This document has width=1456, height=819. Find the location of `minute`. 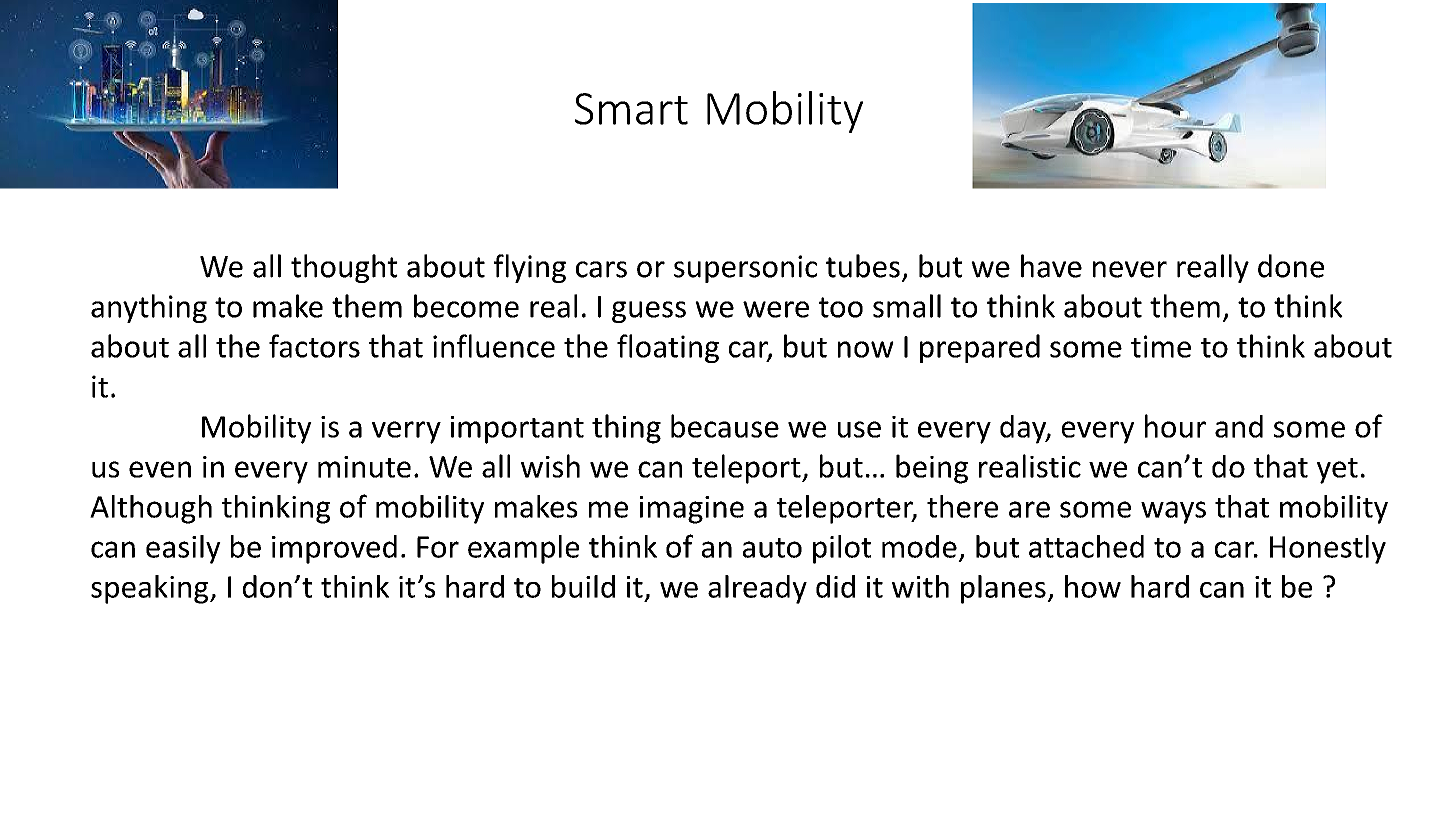

minute is located at coordinates (364, 467).
